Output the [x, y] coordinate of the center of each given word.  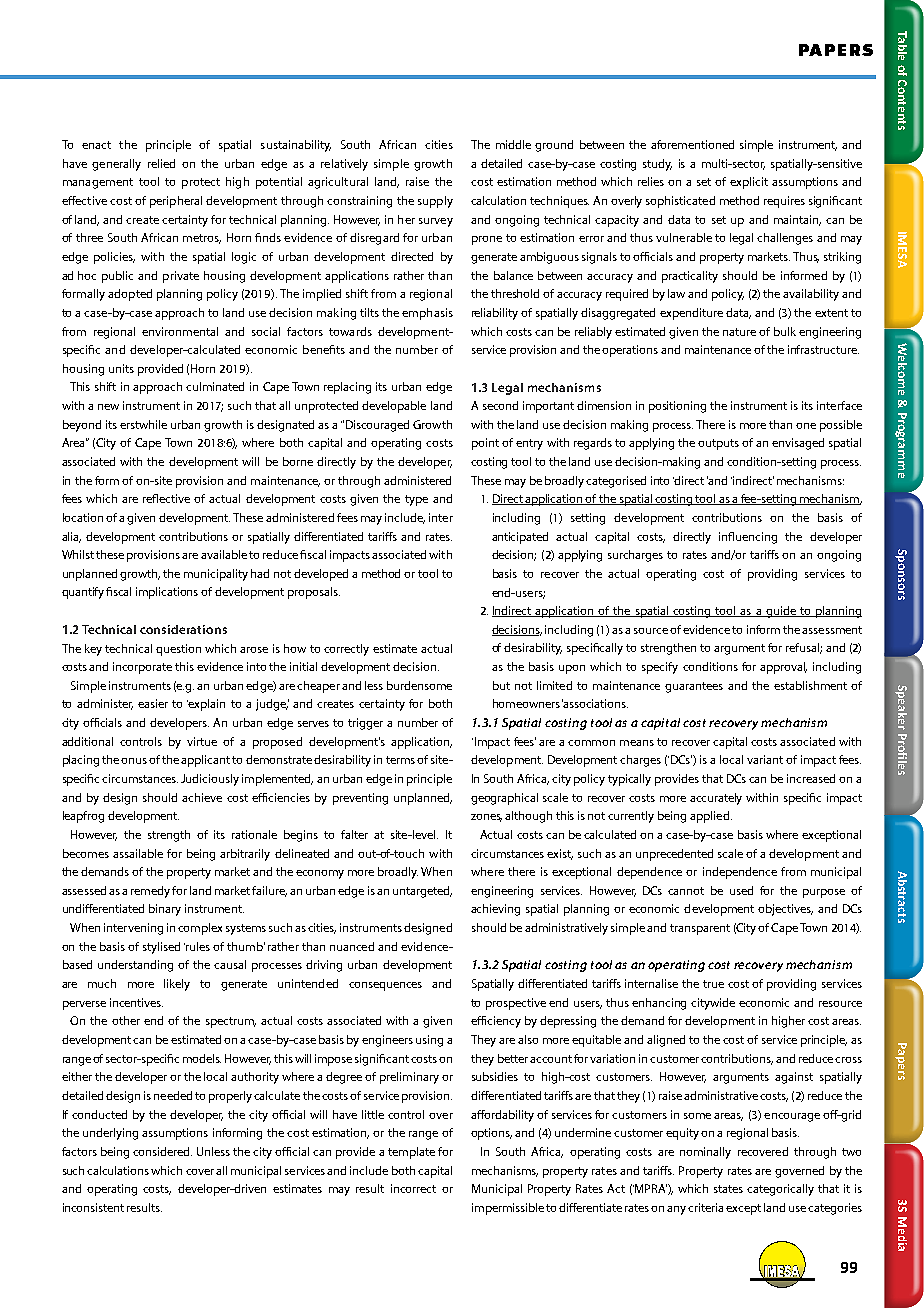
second [500, 405]
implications [167, 593]
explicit [749, 183]
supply [435, 202]
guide [781, 612]
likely [177, 985]
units [121, 368]
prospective [516, 1004]
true [713, 984]
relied [161, 163]
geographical [504, 799]
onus [134, 761]
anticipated [520, 538]
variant [765, 759]
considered [162, 1151]
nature [739, 332]
